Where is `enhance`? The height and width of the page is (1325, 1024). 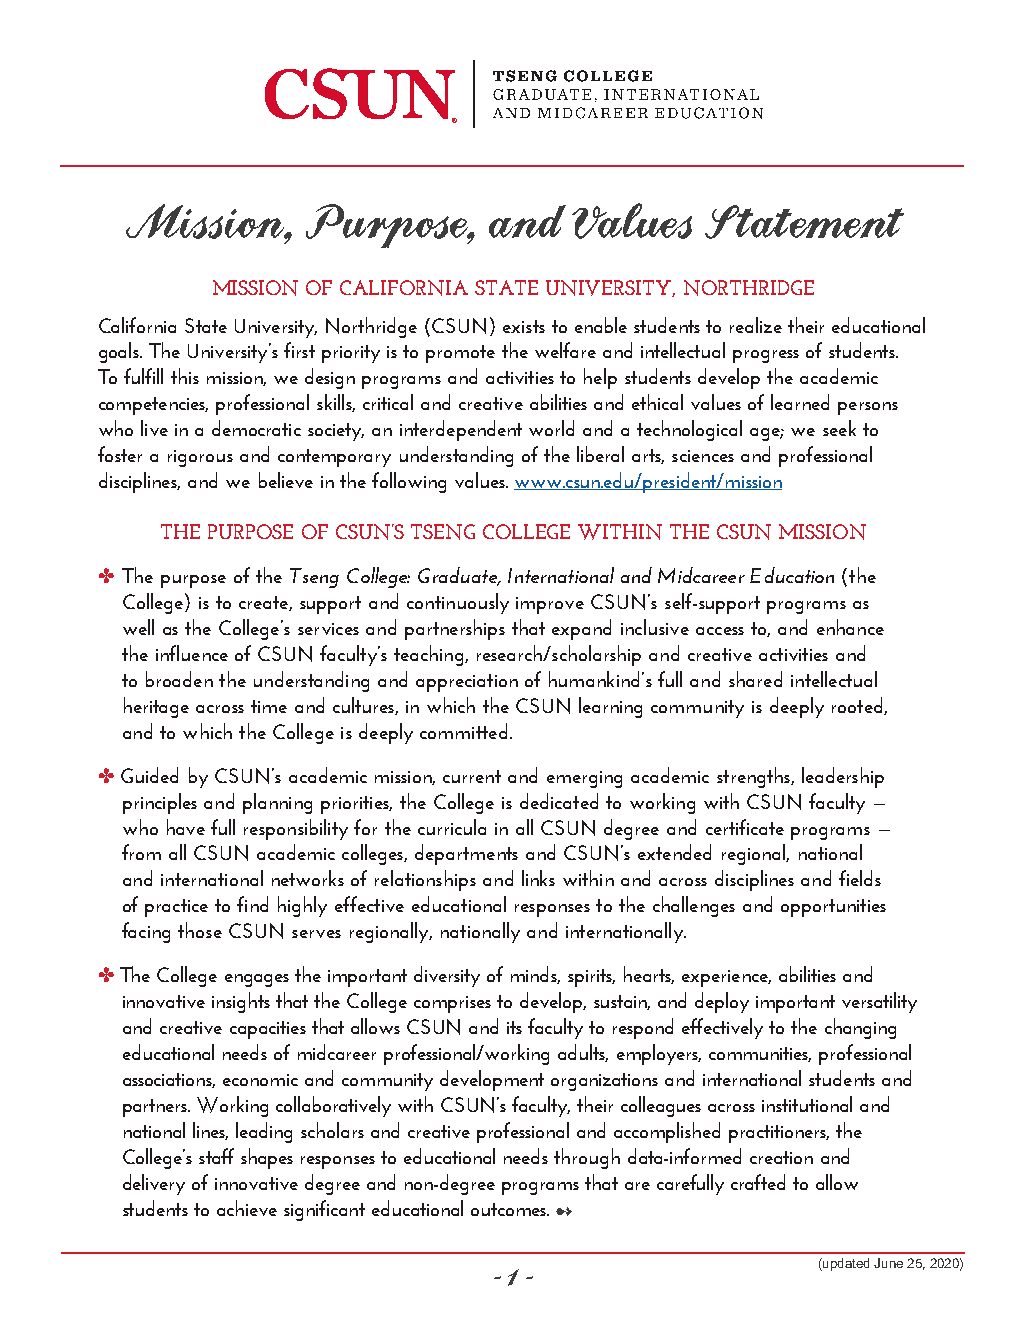 enhance is located at coordinates (850, 627).
